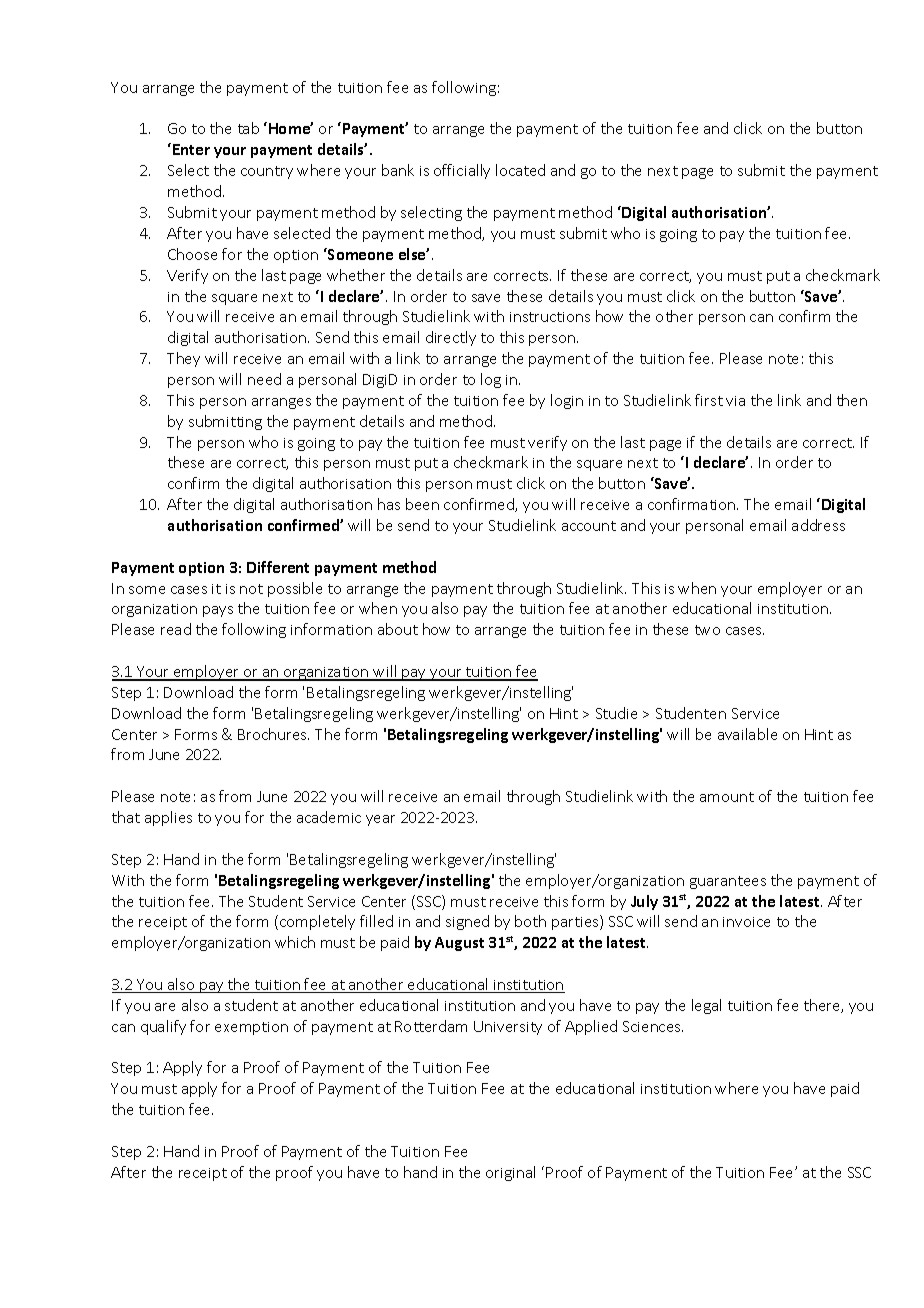 The image size is (924, 1308). What do you see at coordinates (467, 922) in the document?
I see `signed` at bounding box center [467, 922].
